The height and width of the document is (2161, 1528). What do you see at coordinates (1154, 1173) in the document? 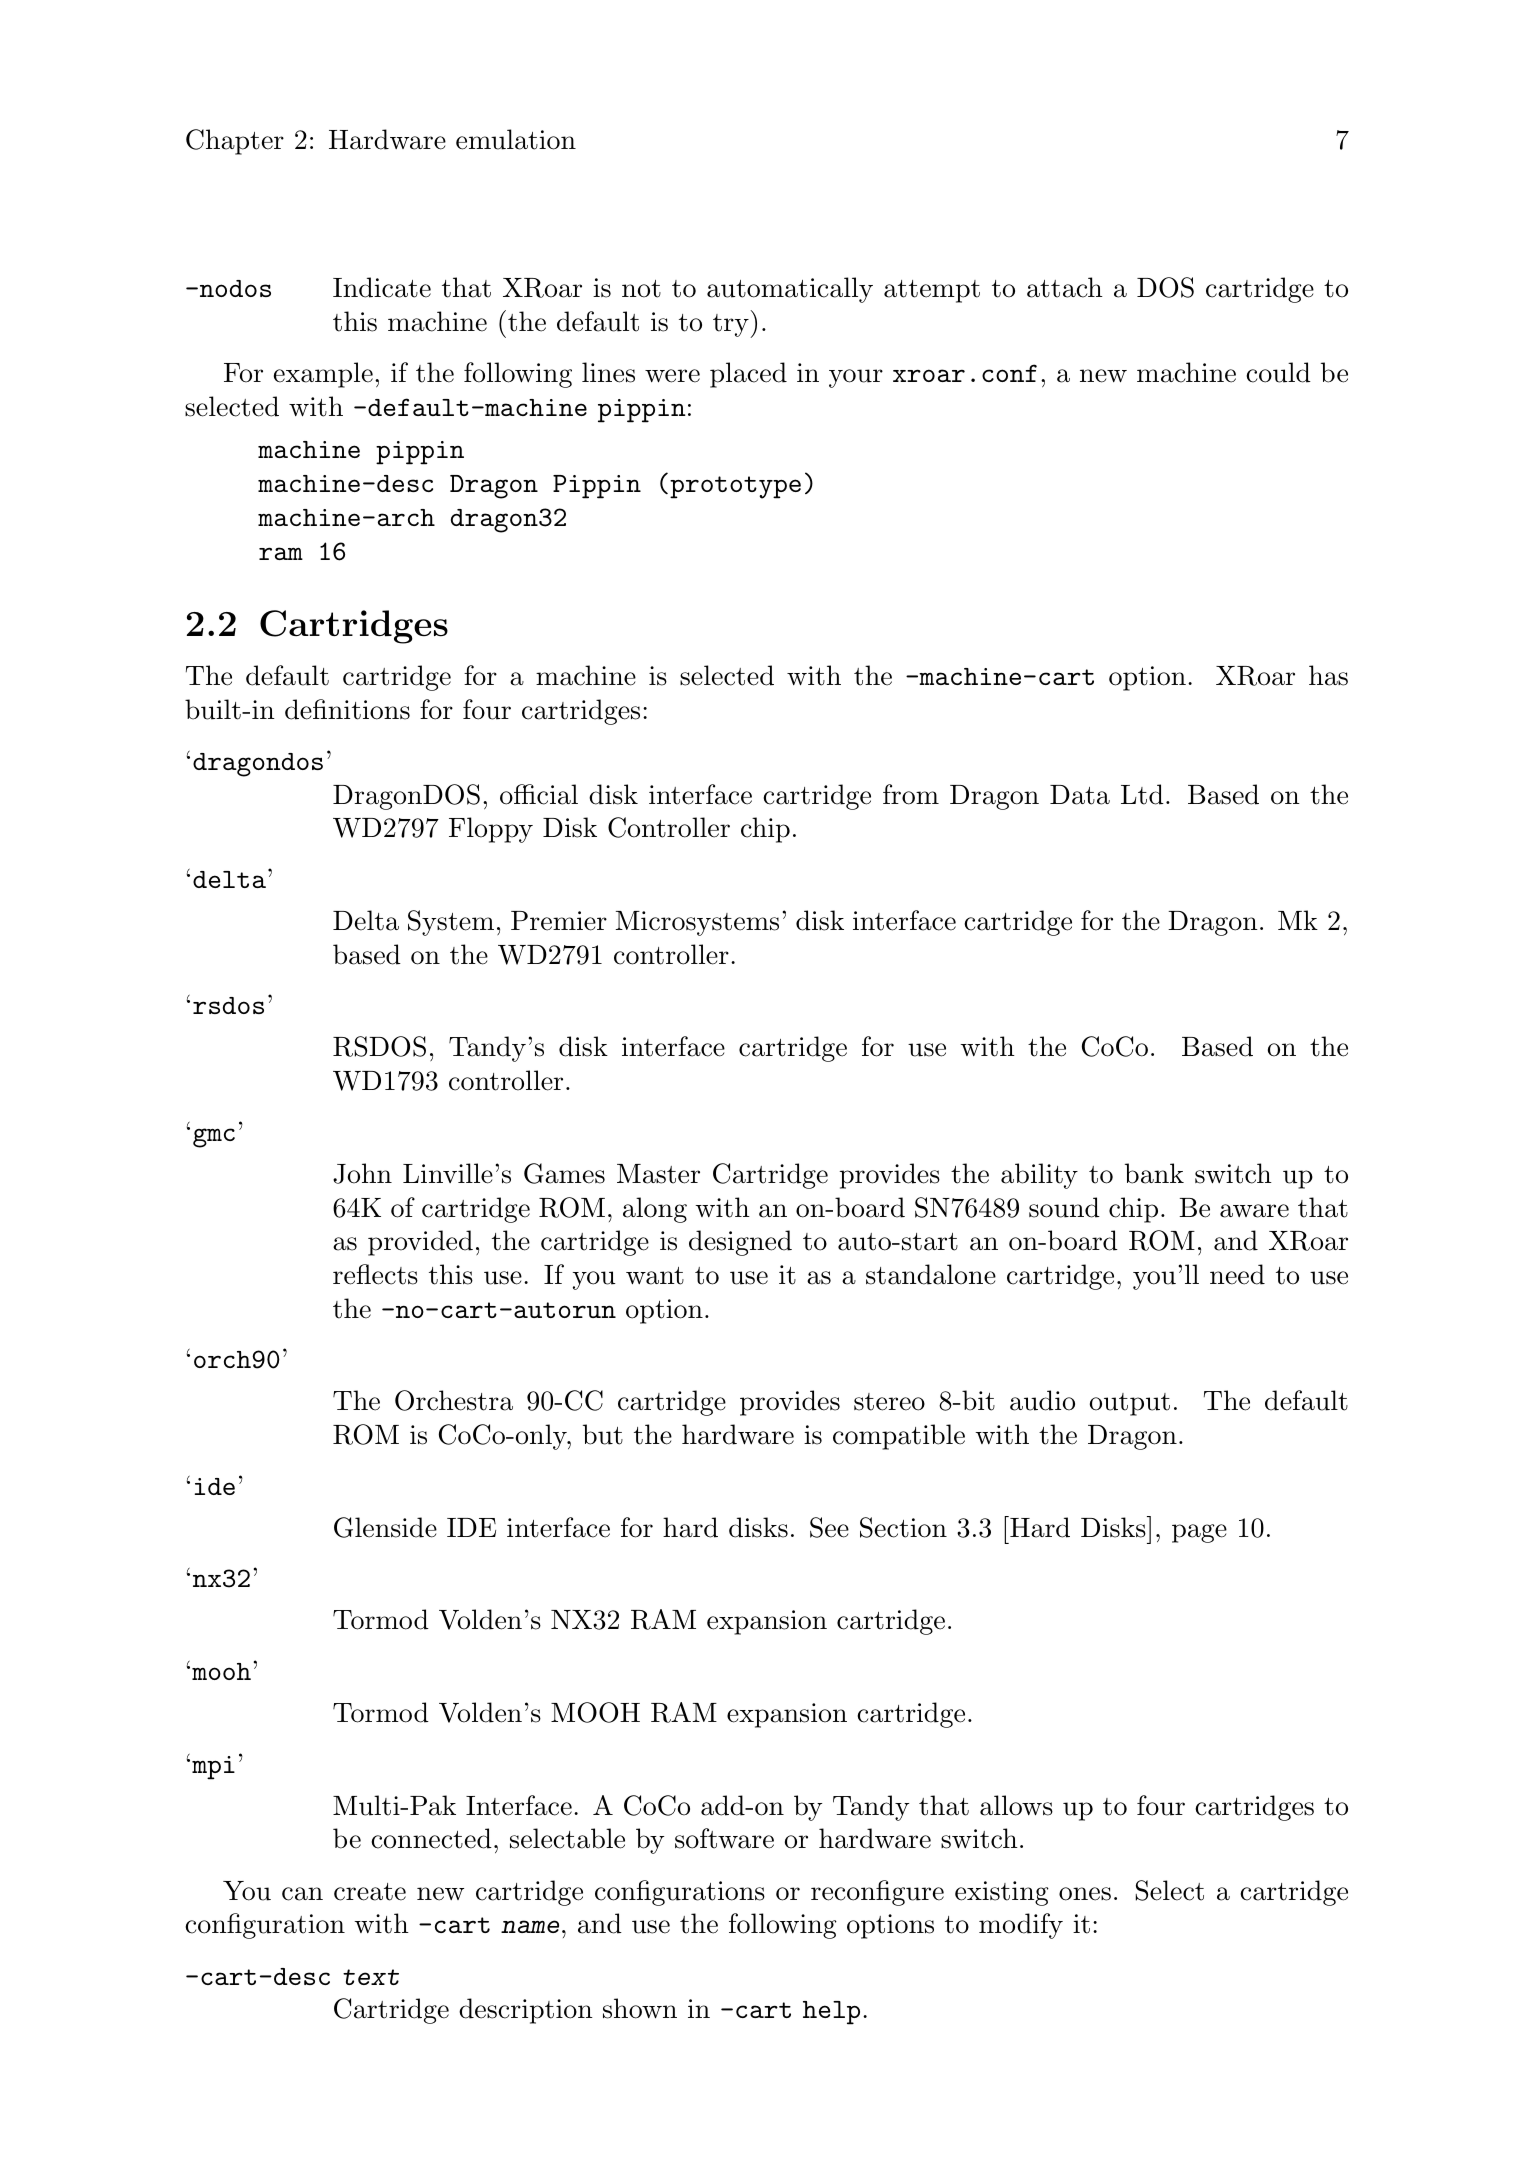
I see `bank` at bounding box center [1154, 1173].
